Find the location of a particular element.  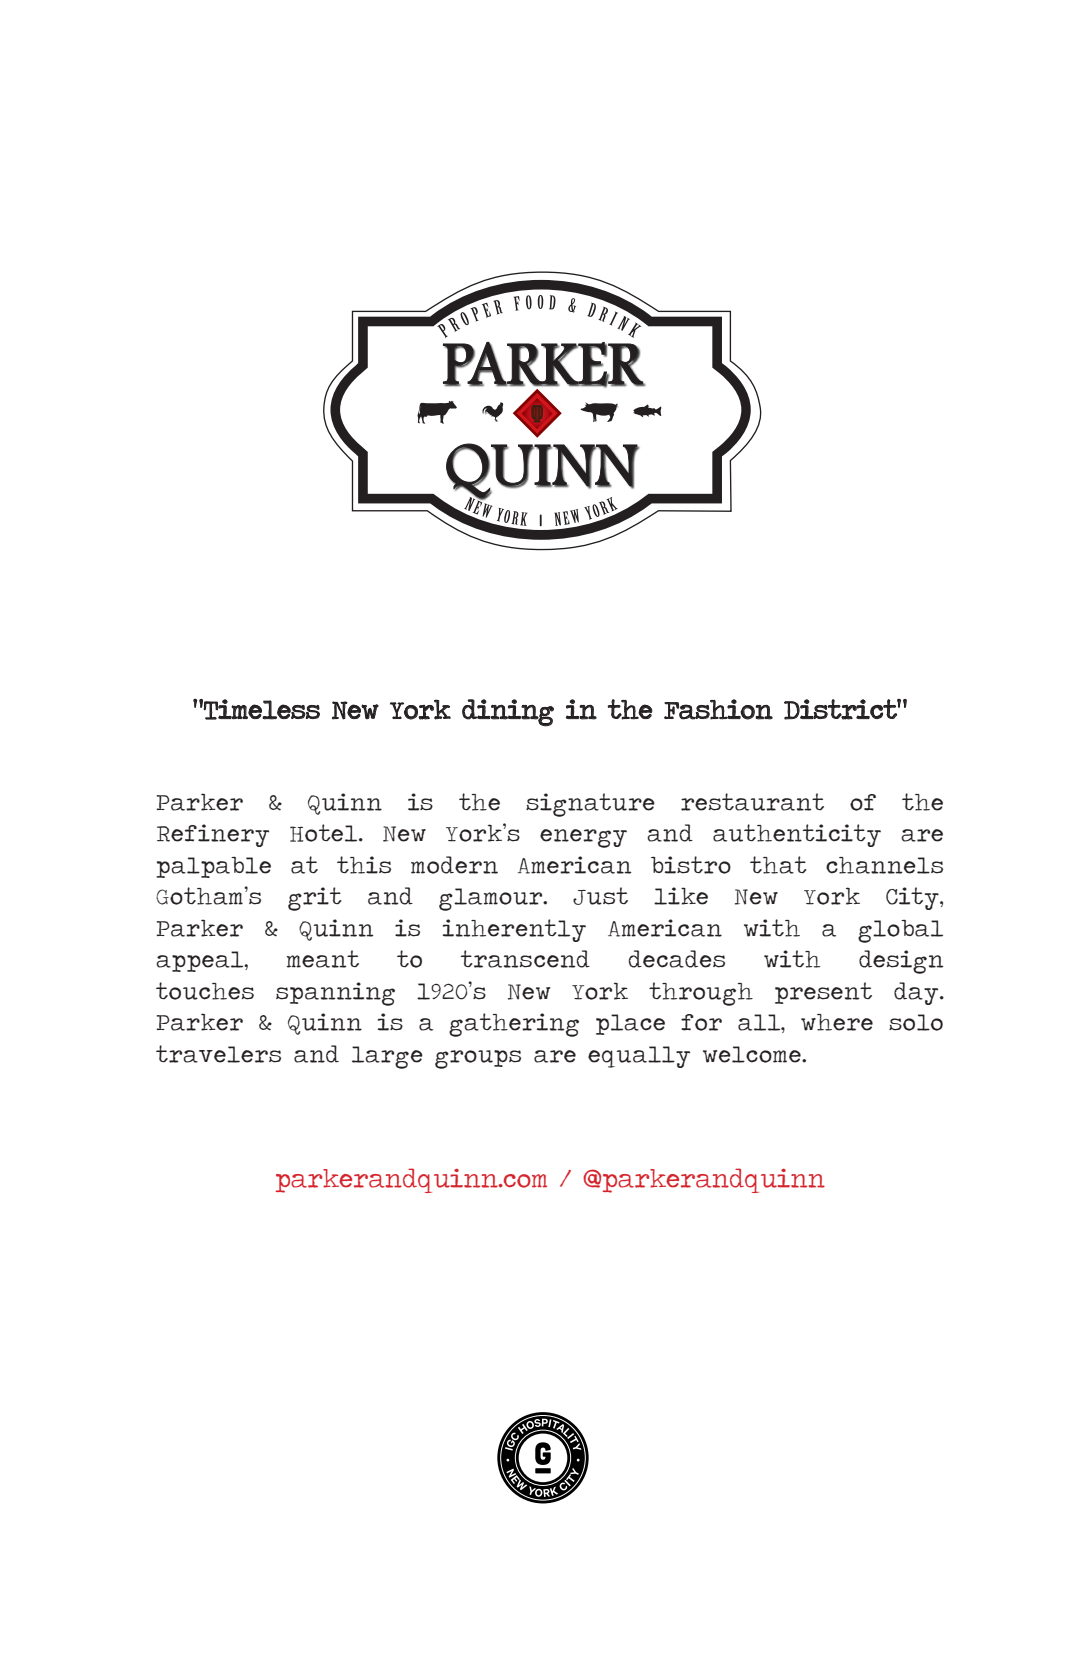

Hotel is located at coordinates (325, 833).
